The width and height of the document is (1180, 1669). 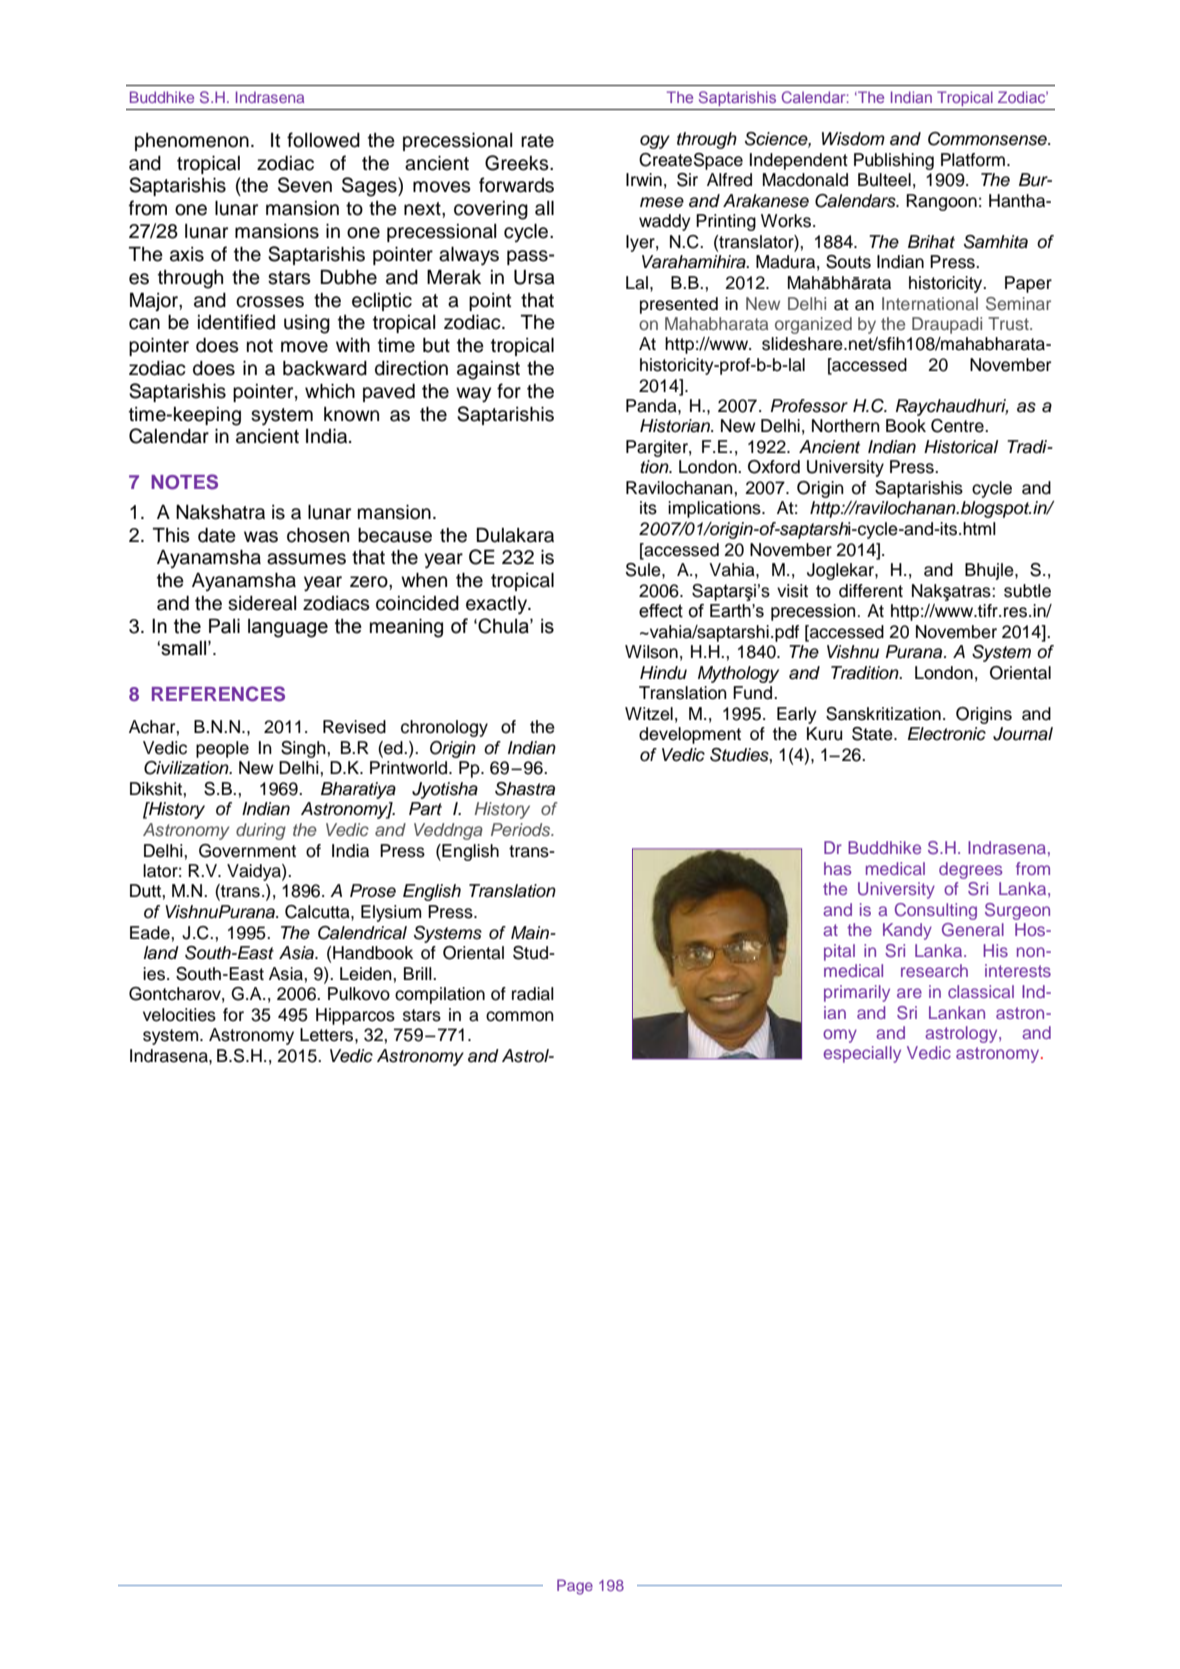 I want to click on Irwin, so click(x=644, y=179).
